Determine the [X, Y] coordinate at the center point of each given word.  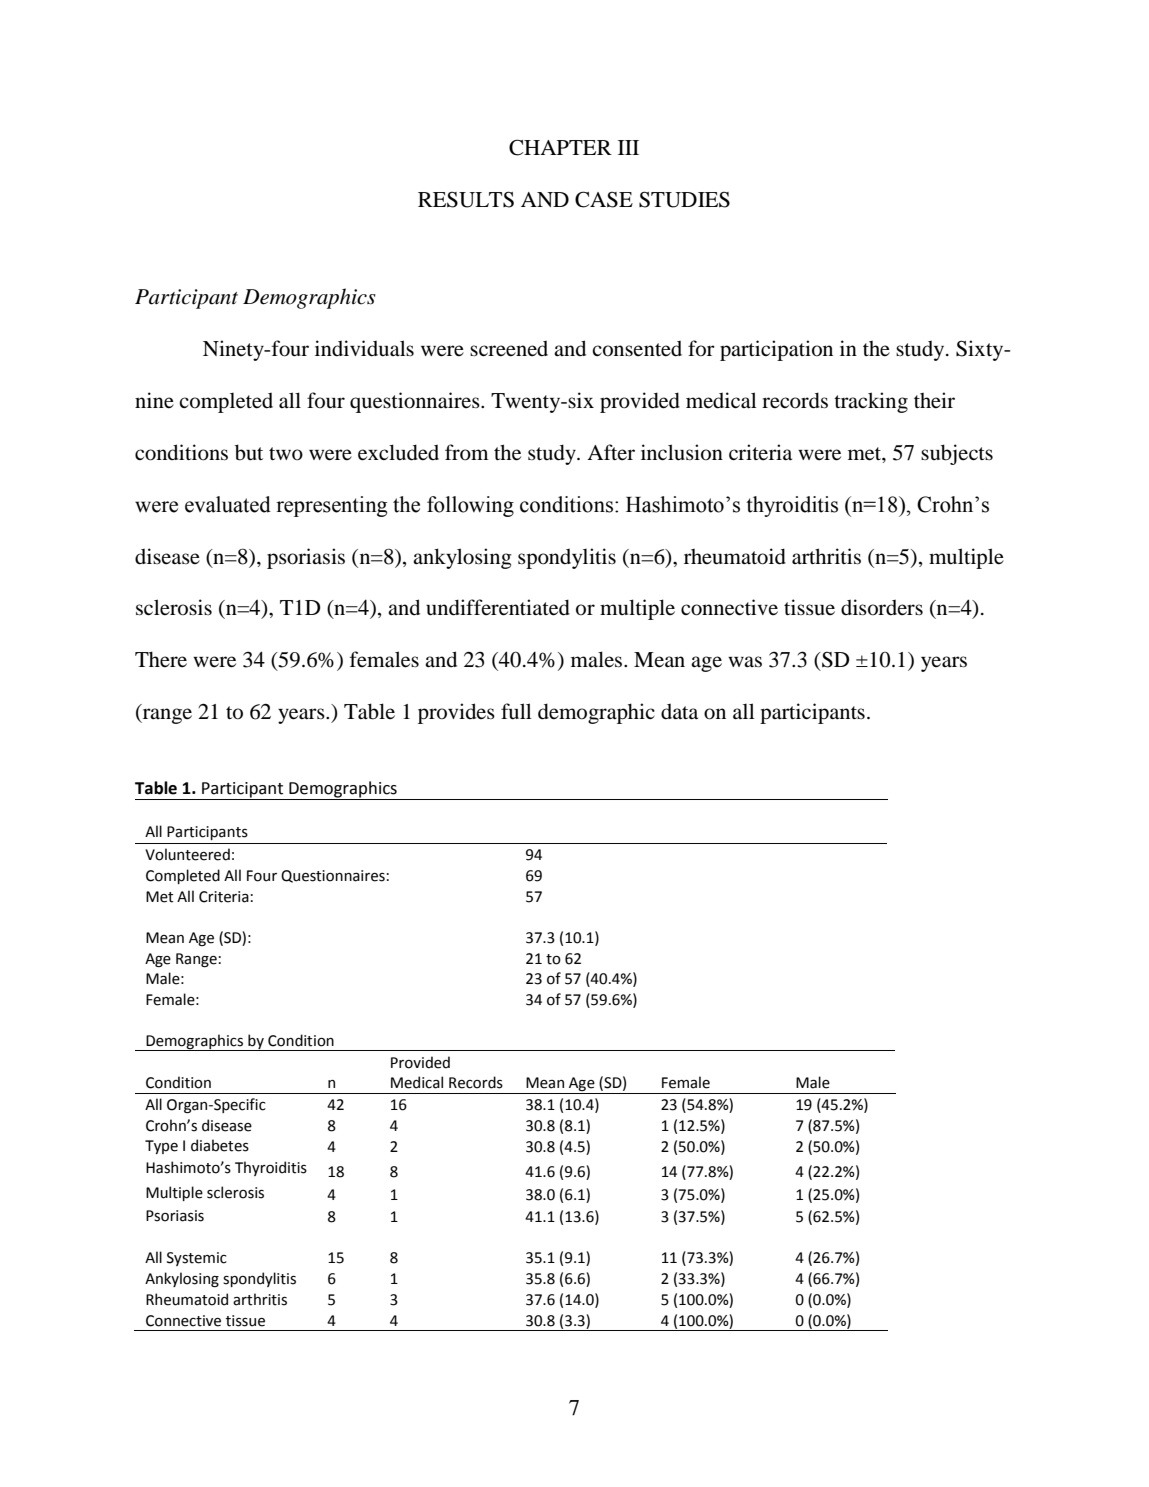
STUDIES [684, 199]
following [470, 506]
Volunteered [187, 854]
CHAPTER [560, 147]
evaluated [228, 504]
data [679, 712]
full [516, 711]
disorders [882, 607]
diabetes [220, 1145]
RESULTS [466, 199]
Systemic [197, 1259]
